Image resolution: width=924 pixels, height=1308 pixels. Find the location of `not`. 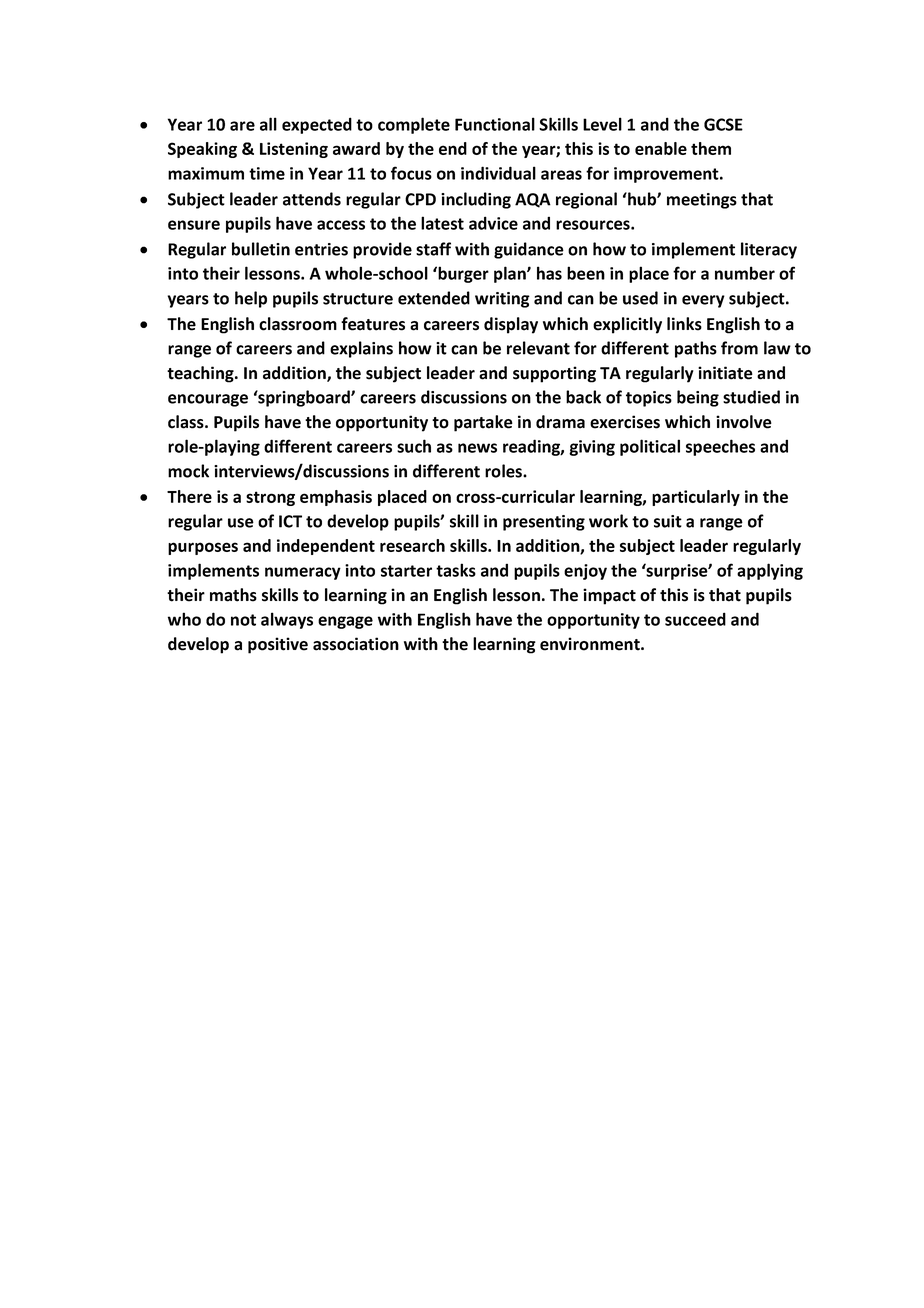

not is located at coordinates (243, 620).
